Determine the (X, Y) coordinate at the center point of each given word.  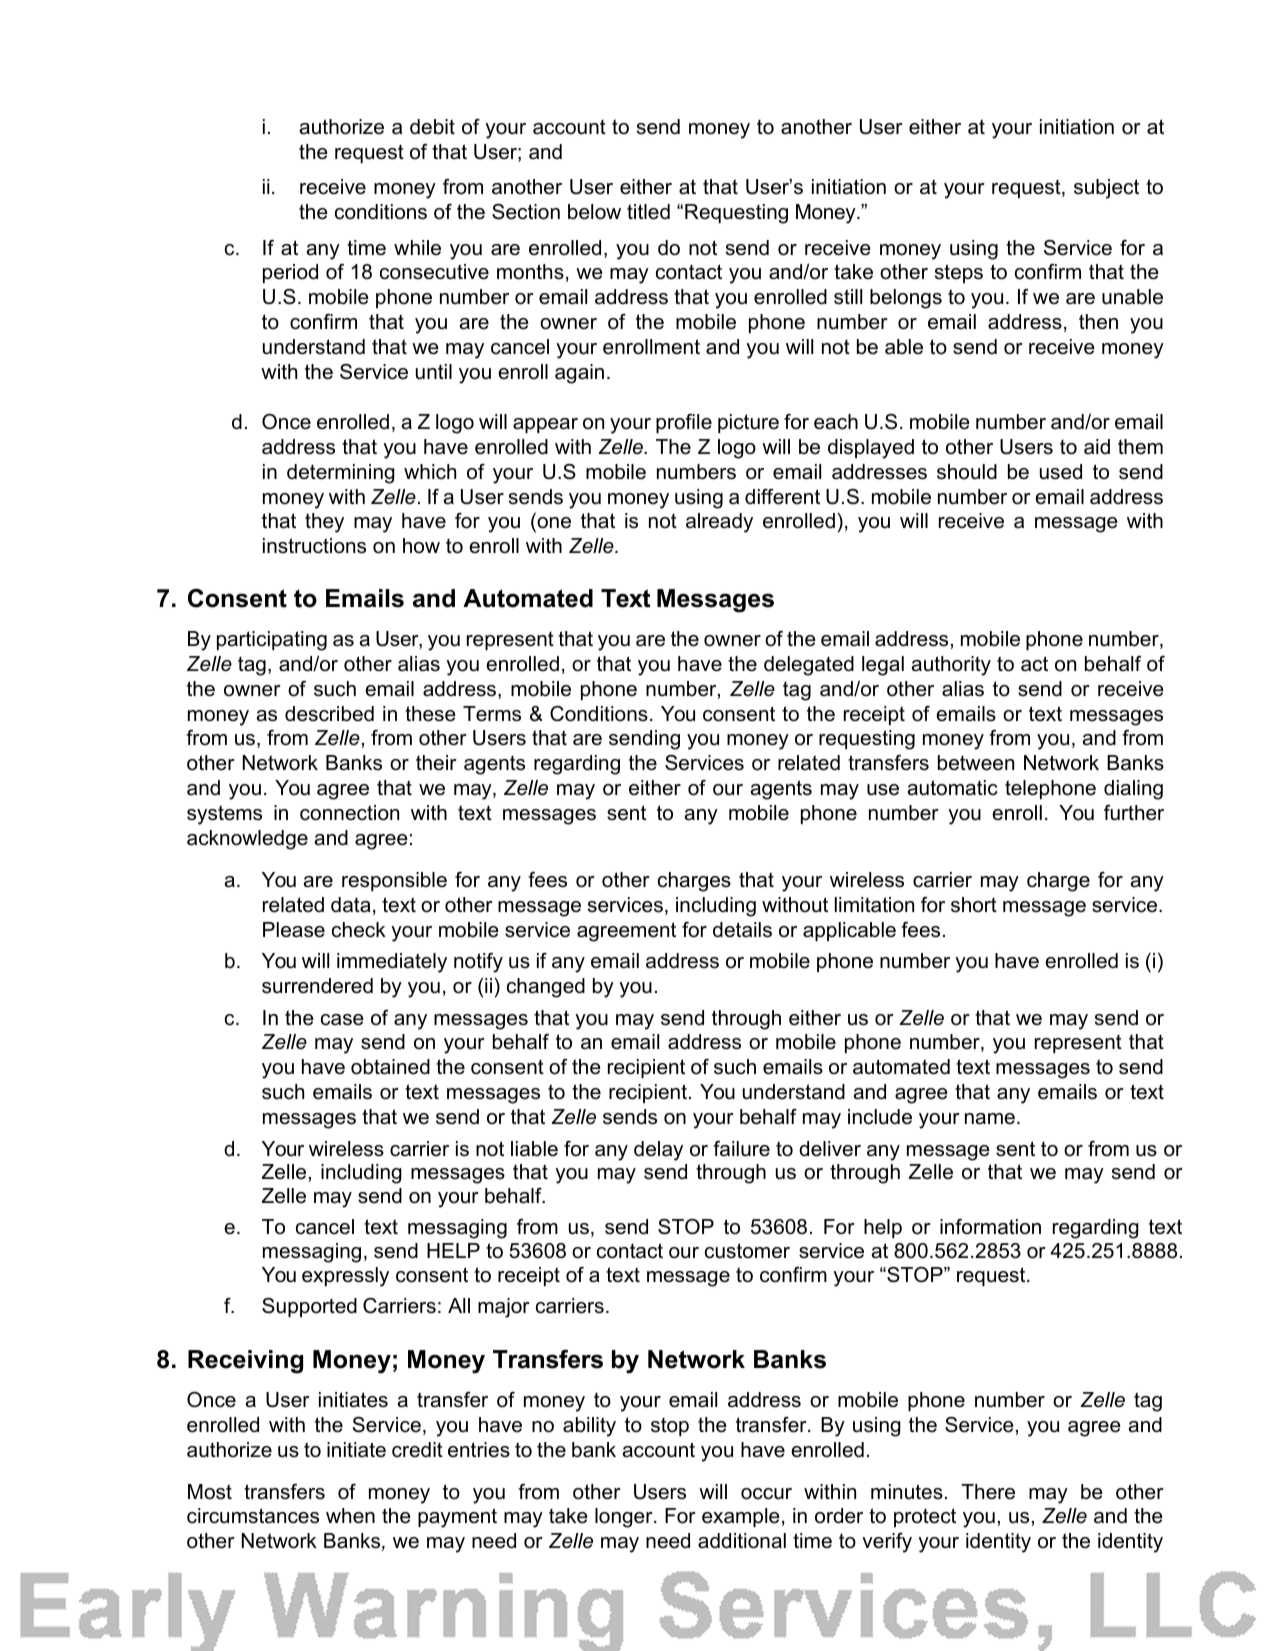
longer (625, 1518)
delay (658, 1151)
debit (432, 127)
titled (648, 212)
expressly (345, 1277)
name (990, 1119)
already (719, 523)
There (988, 1492)
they (324, 523)
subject (1106, 189)
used (1061, 472)
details (742, 930)
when (350, 1516)
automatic (953, 788)
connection (349, 813)
